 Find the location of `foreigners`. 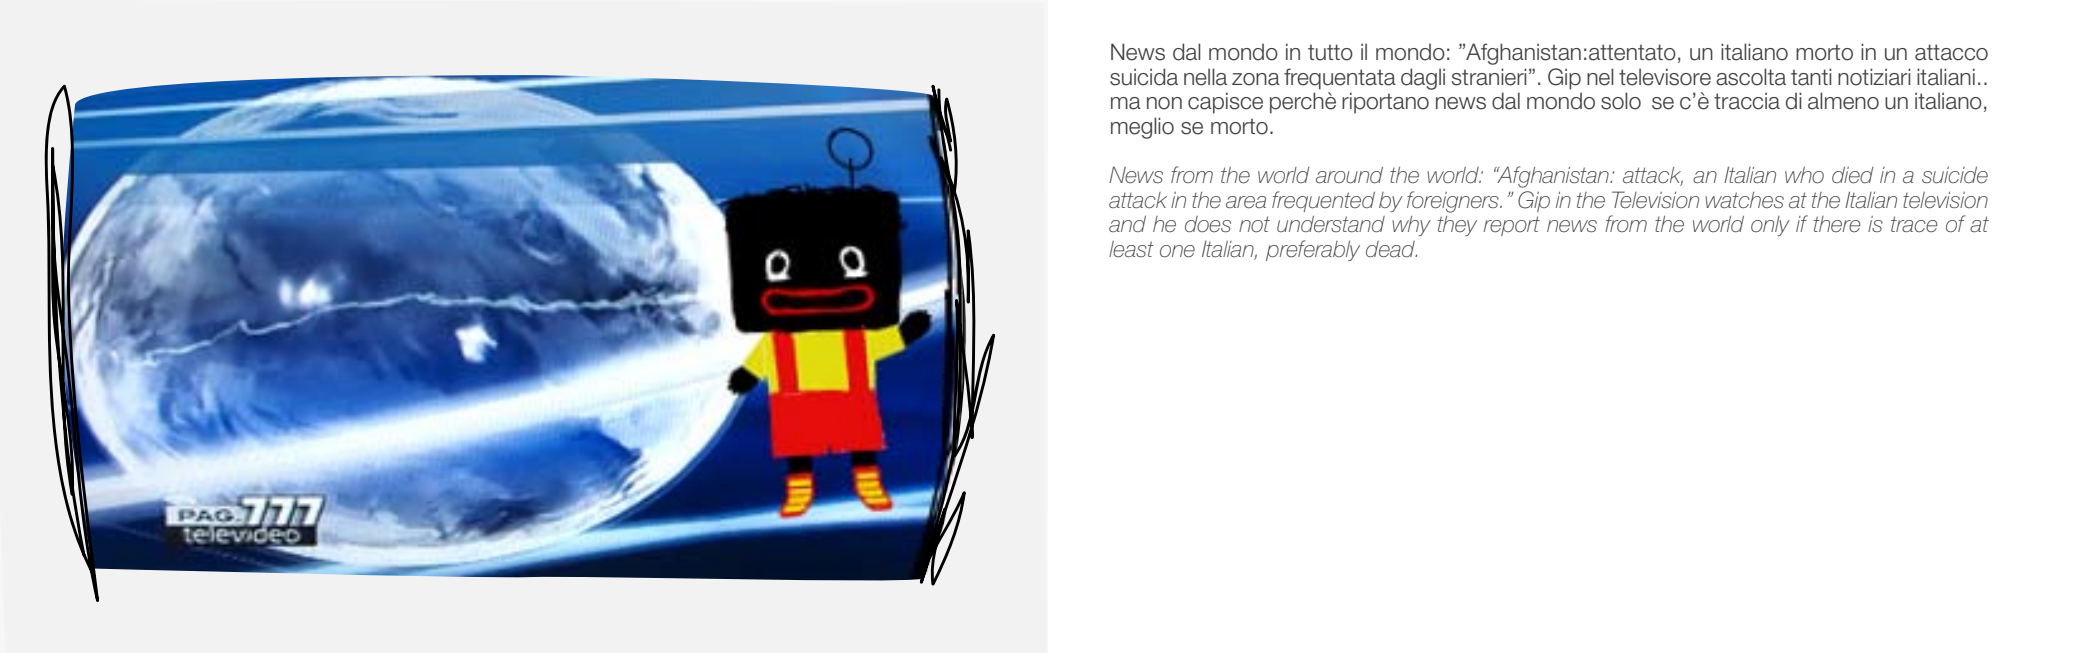

foreigners is located at coordinates (1454, 202).
